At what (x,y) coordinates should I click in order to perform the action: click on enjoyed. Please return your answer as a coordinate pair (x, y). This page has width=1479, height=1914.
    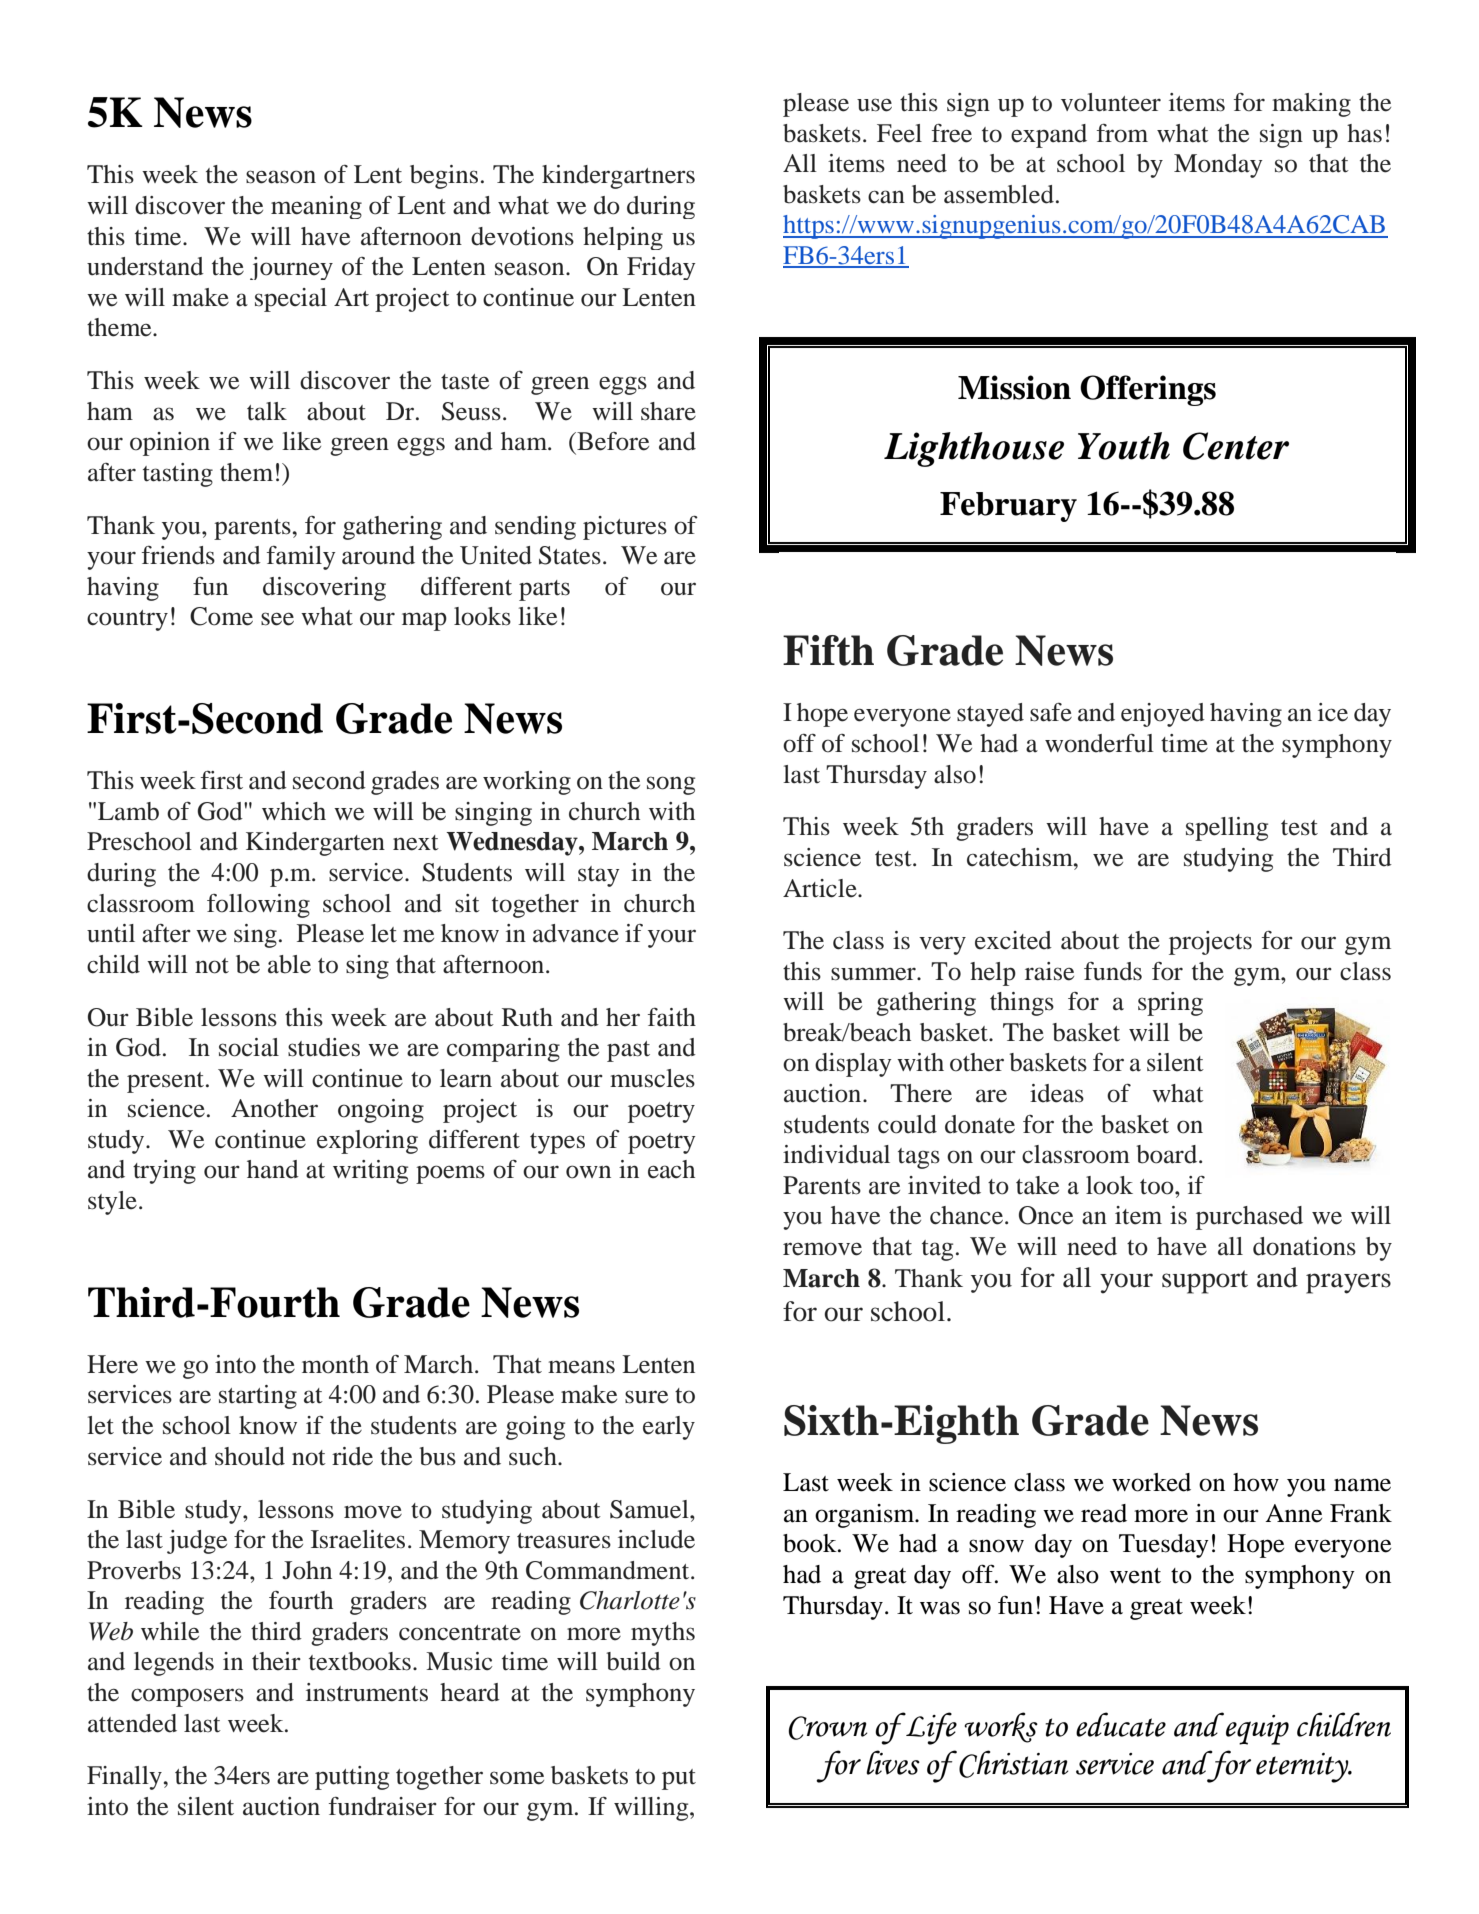
    Looking at the image, I should click on (1163, 715).
